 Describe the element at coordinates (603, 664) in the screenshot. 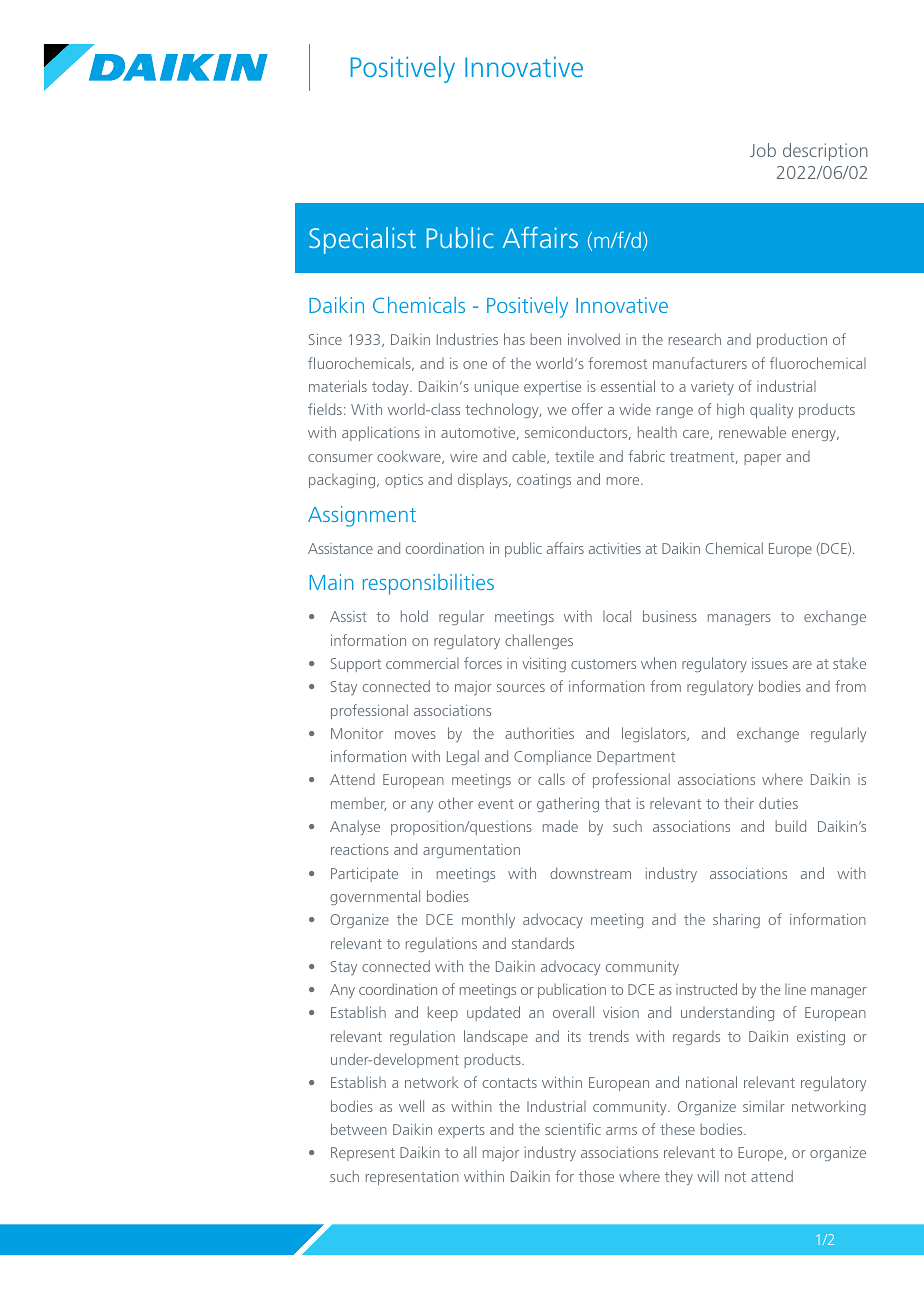

I see `customers` at that location.
